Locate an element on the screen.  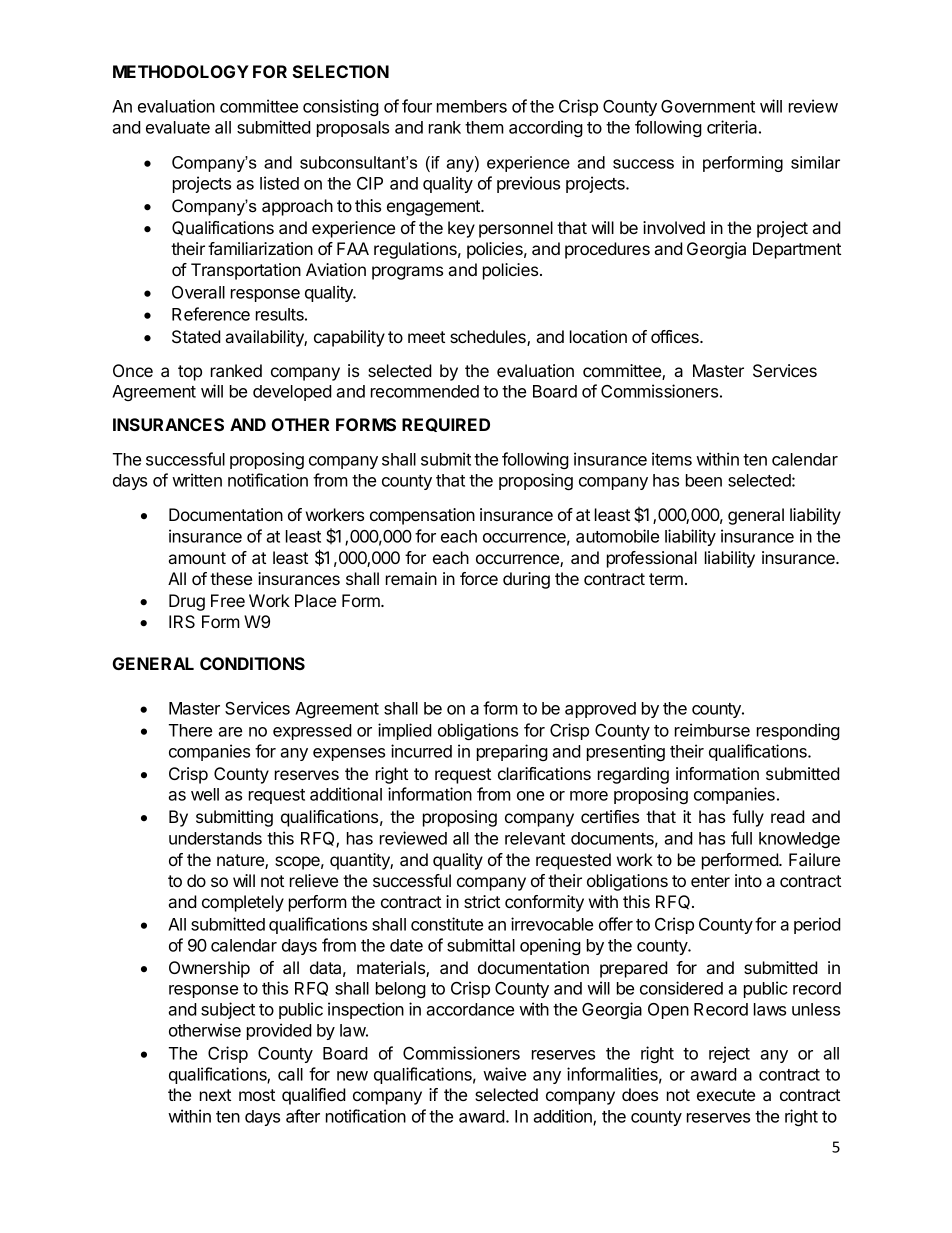
members is located at coordinates (472, 106).
